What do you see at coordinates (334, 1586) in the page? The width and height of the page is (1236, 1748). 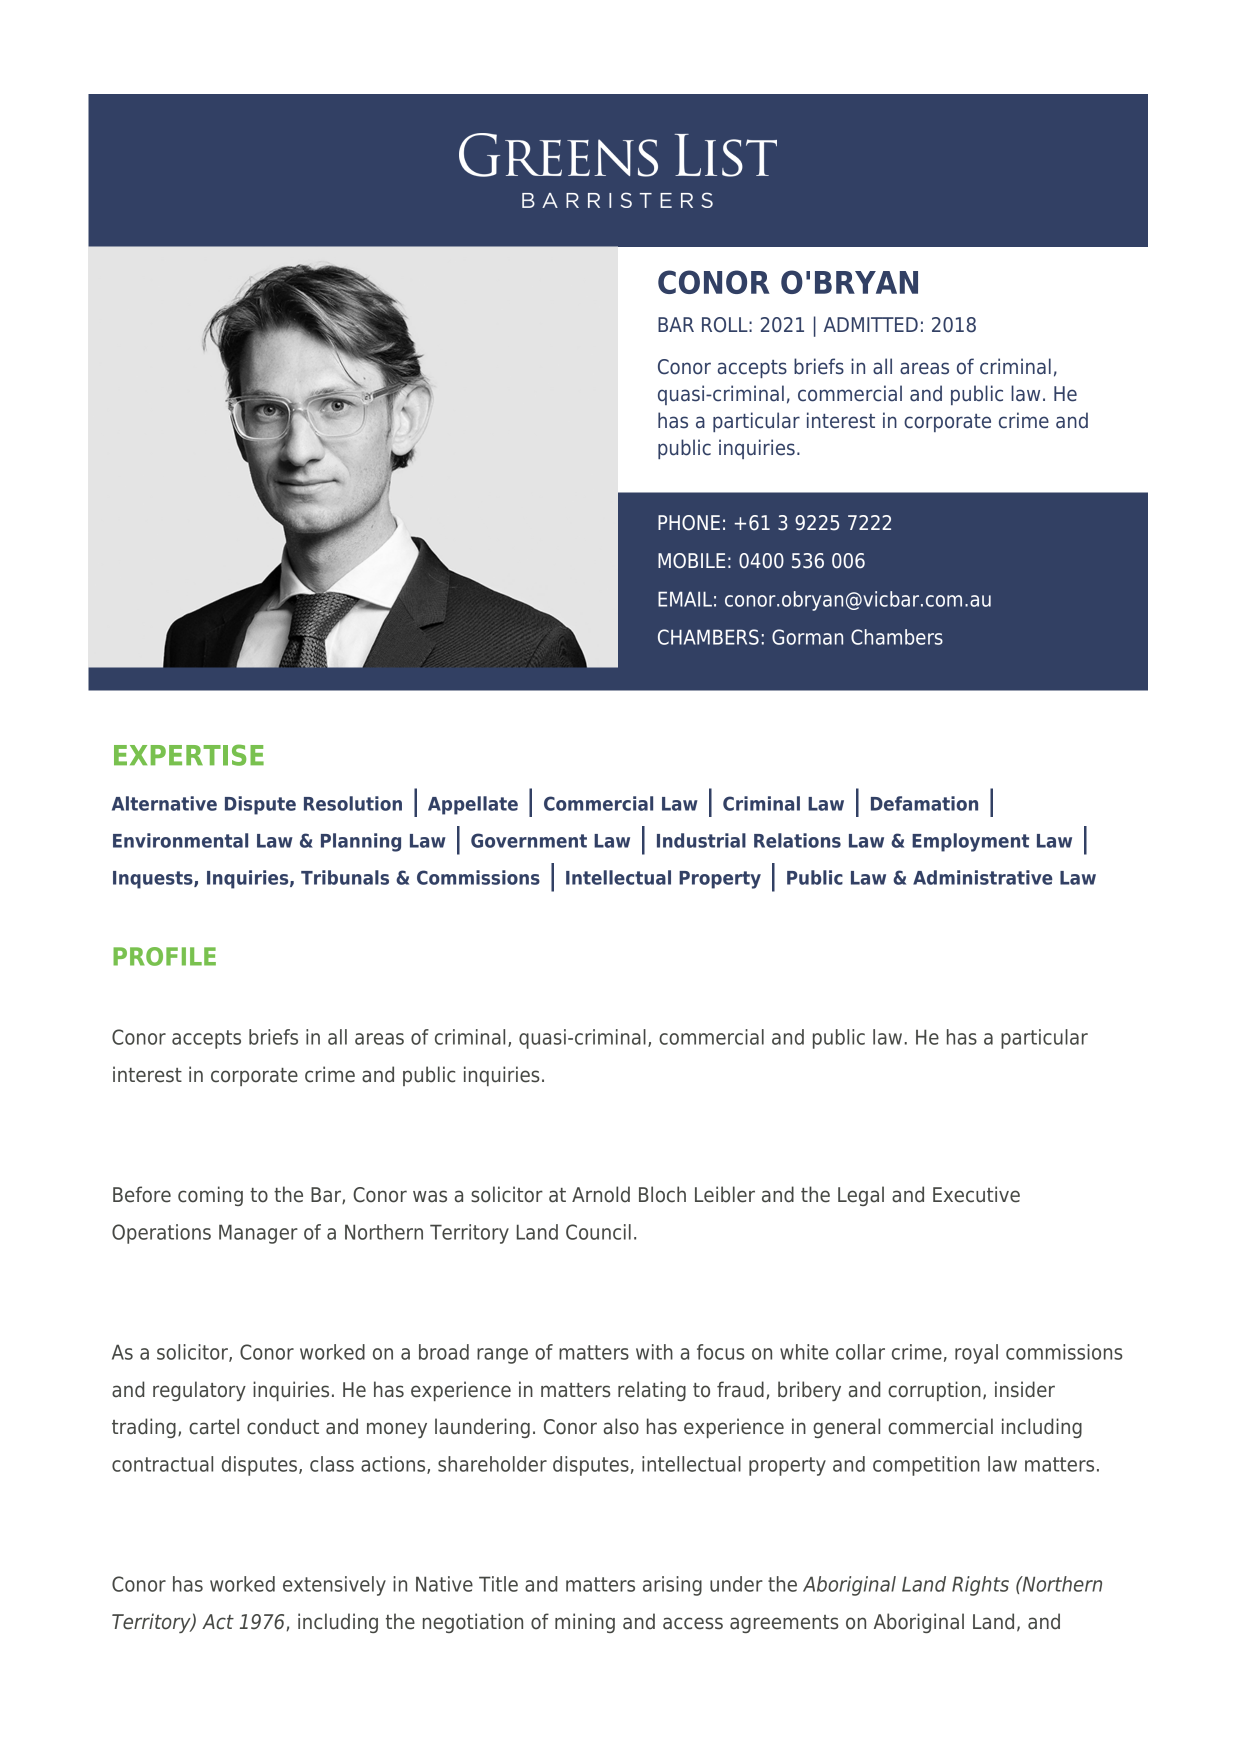 I see `extensively` at bounding box center [334, 1586].
